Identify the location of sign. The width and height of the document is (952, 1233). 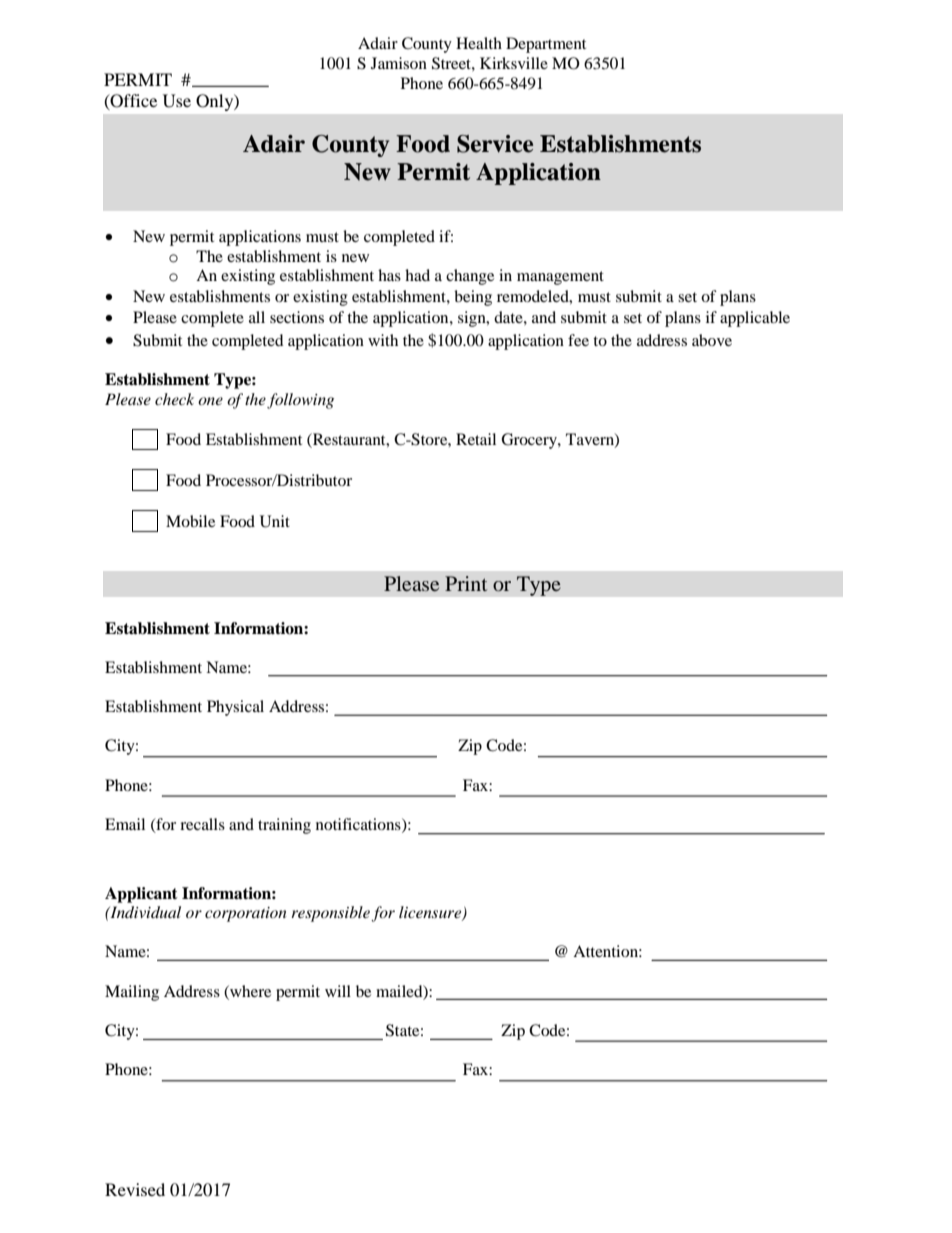
(473, 319).
